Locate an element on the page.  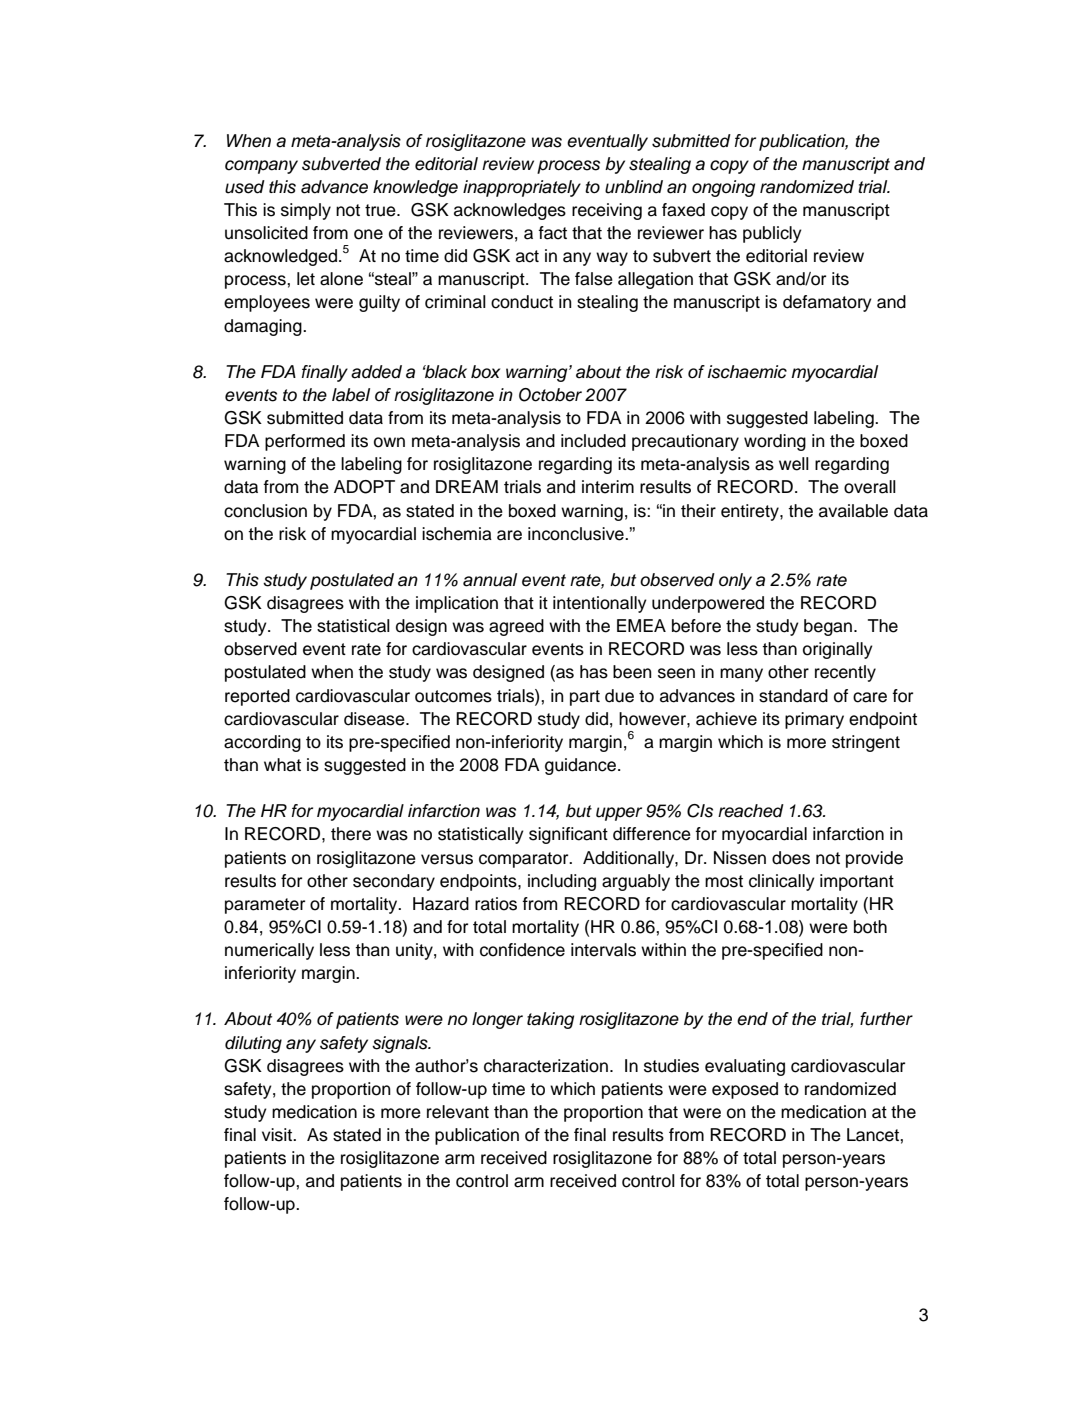
included is located at coordinates (593, 441).
